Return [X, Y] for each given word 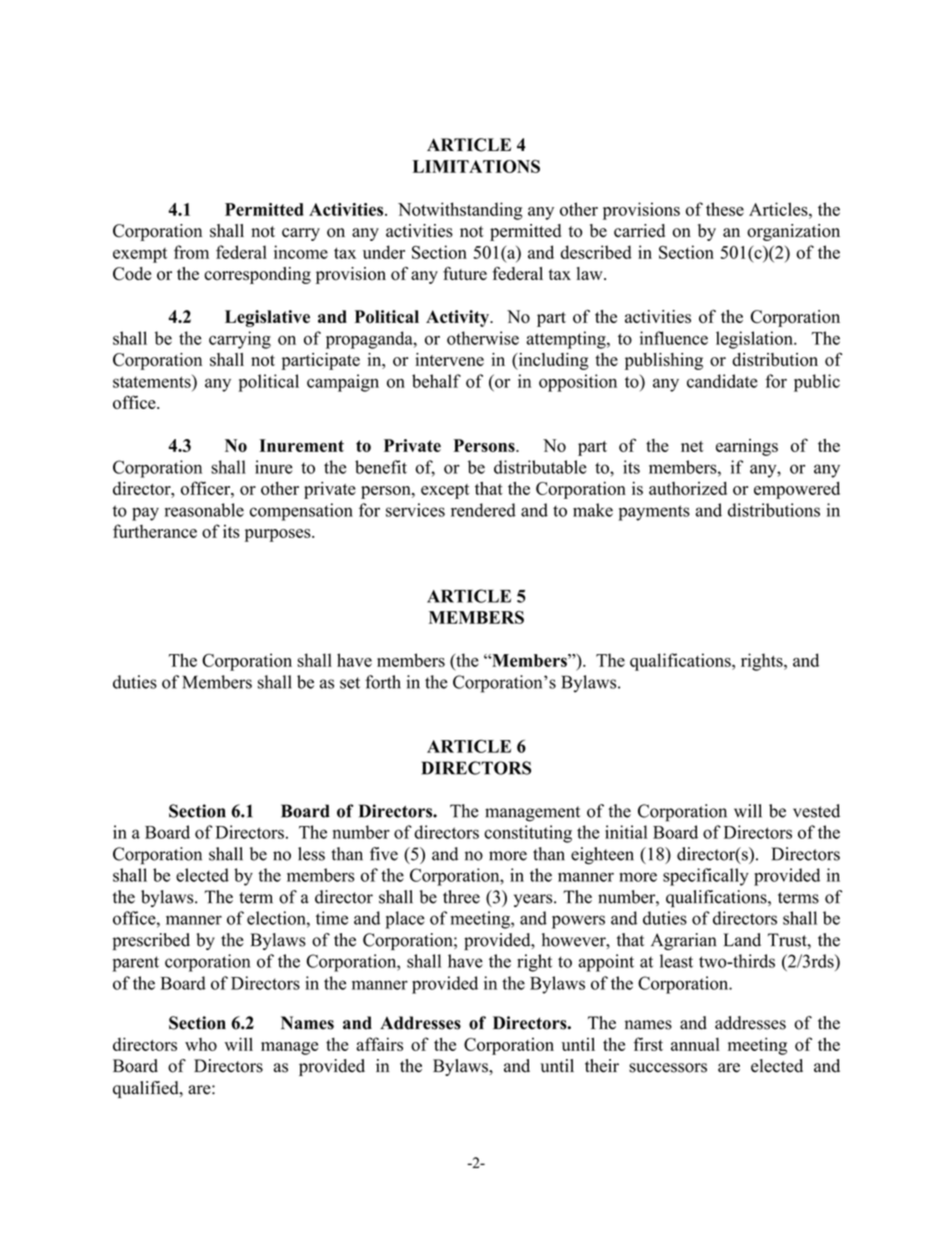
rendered [483, 510]
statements [153, 381]
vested [816, 811]
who [201, 1044]
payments [654, 513]
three [461, 897]
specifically [706, 877]
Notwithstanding [460, 211]
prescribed [151, 941]
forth [383, 682]
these [725, 209]
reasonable [204, 510]
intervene [449, 359]
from [191, 252]
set [350, 683]
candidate [722, 381]
